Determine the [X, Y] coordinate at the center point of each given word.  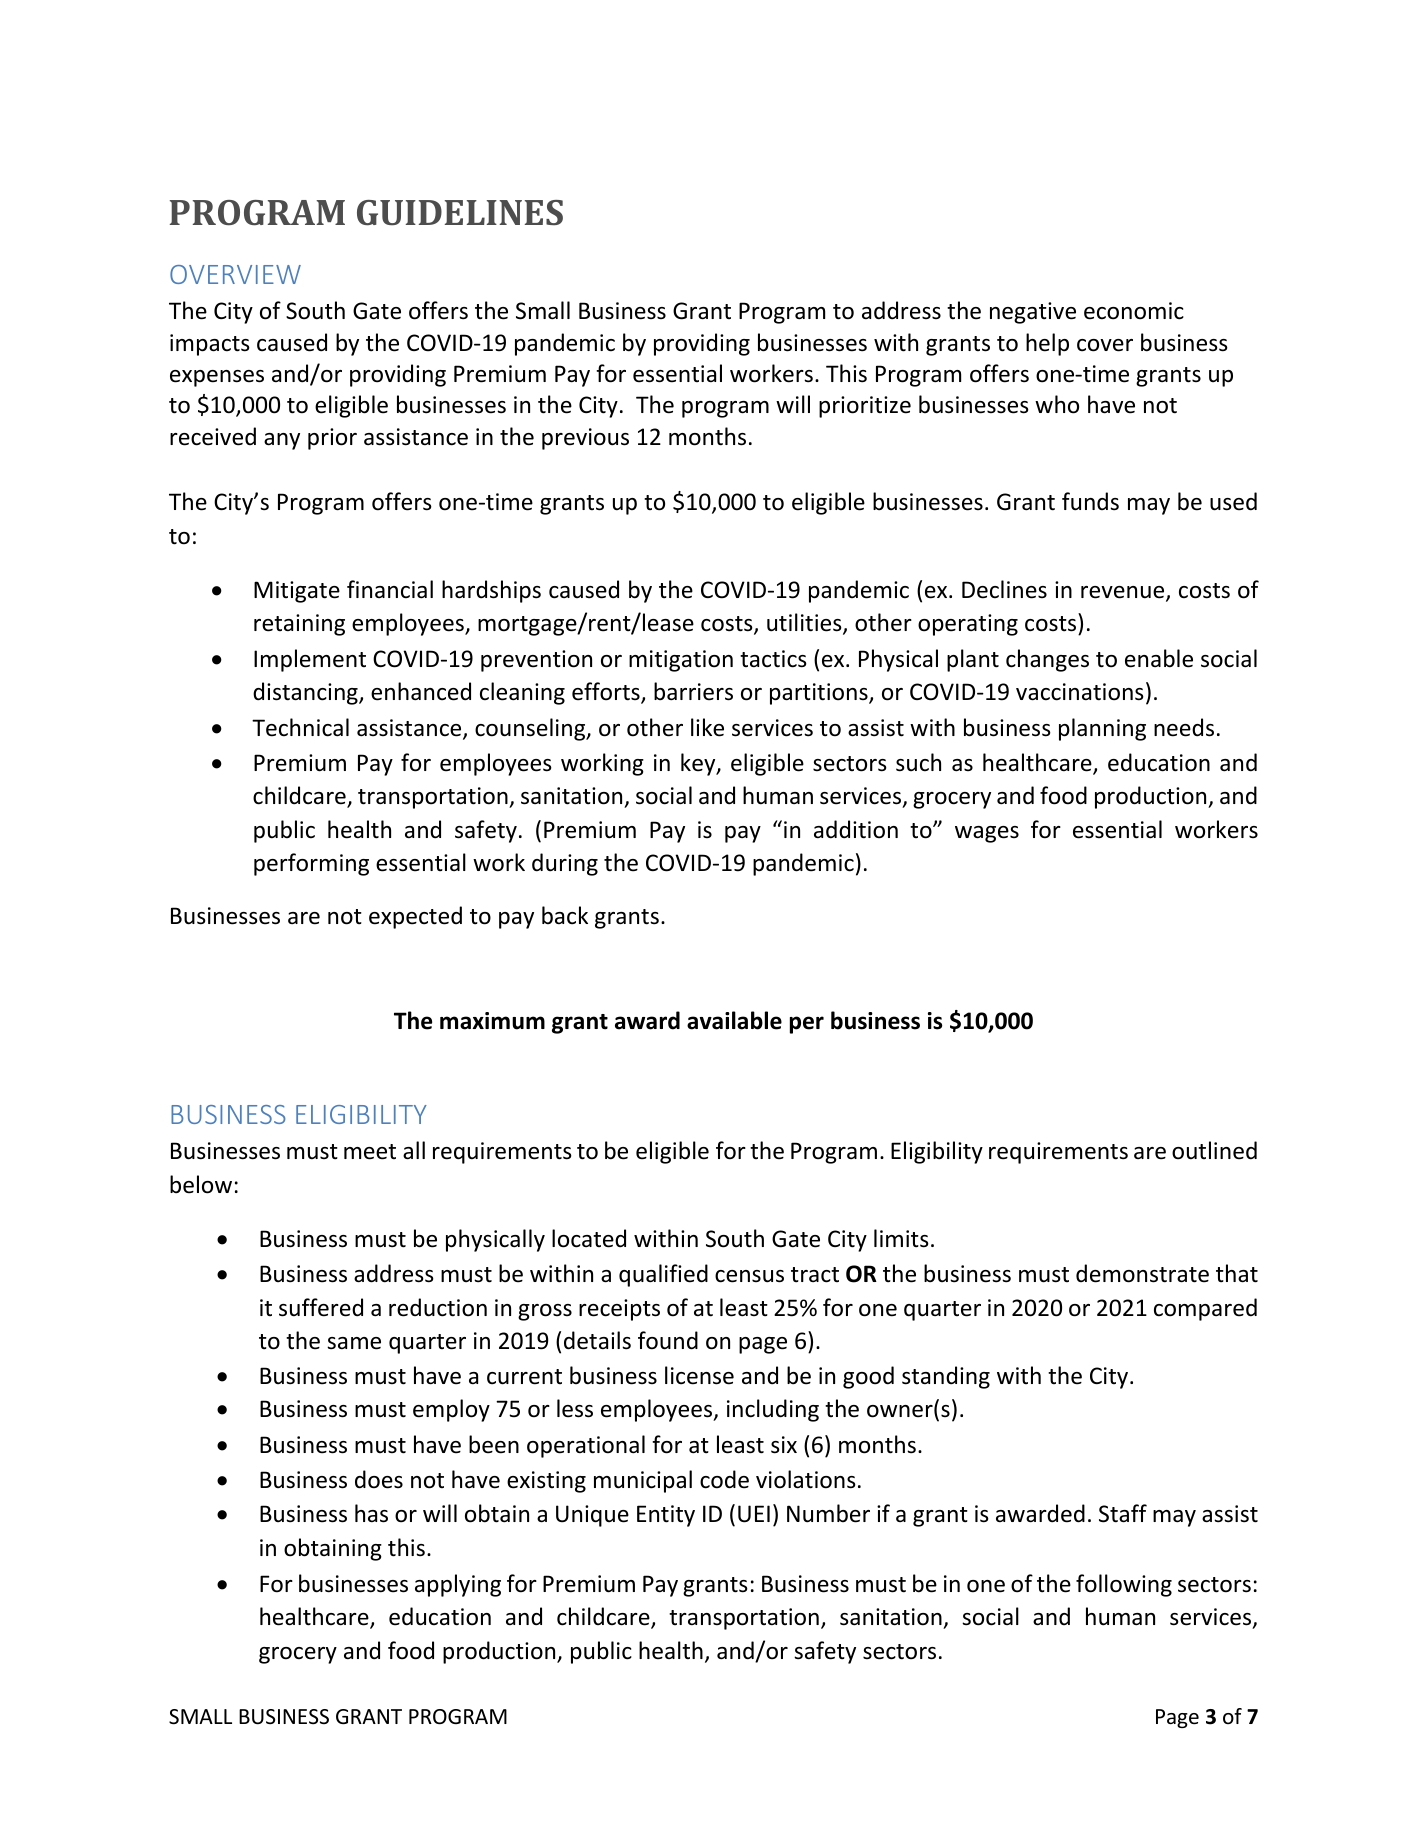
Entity [666, 1516]
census [749, 1276]
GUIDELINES [460, 213]
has [371, 1513]
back [565, 915]
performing [311, 864]
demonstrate [1142, 1273]
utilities [805, 623]
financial [390, 589]
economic [1134, 311]
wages [987, 834]
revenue [1124, 593]
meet [370, 1152]
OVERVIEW [235, 274]
